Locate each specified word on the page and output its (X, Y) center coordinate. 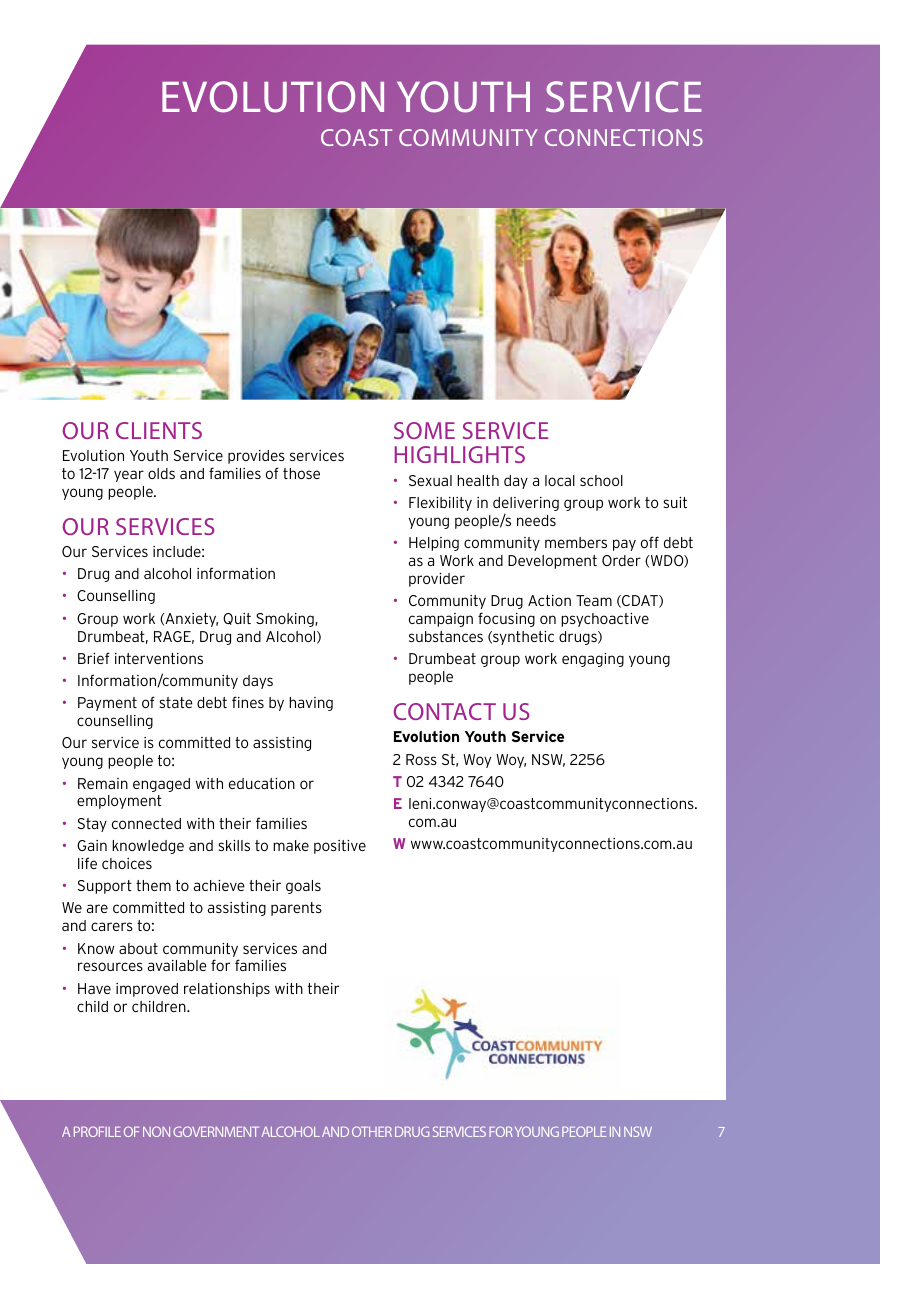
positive (340, 847)
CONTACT (445, 711)
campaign (441, 620)
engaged (161, 785)
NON (156, 1131)
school (601, 480)
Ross (421, 759)
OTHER (372, 1131)
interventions (159, 658)
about (138, 948)
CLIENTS (159, 430)
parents (296, 909)
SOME (424, 430)
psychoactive (605, 620)
